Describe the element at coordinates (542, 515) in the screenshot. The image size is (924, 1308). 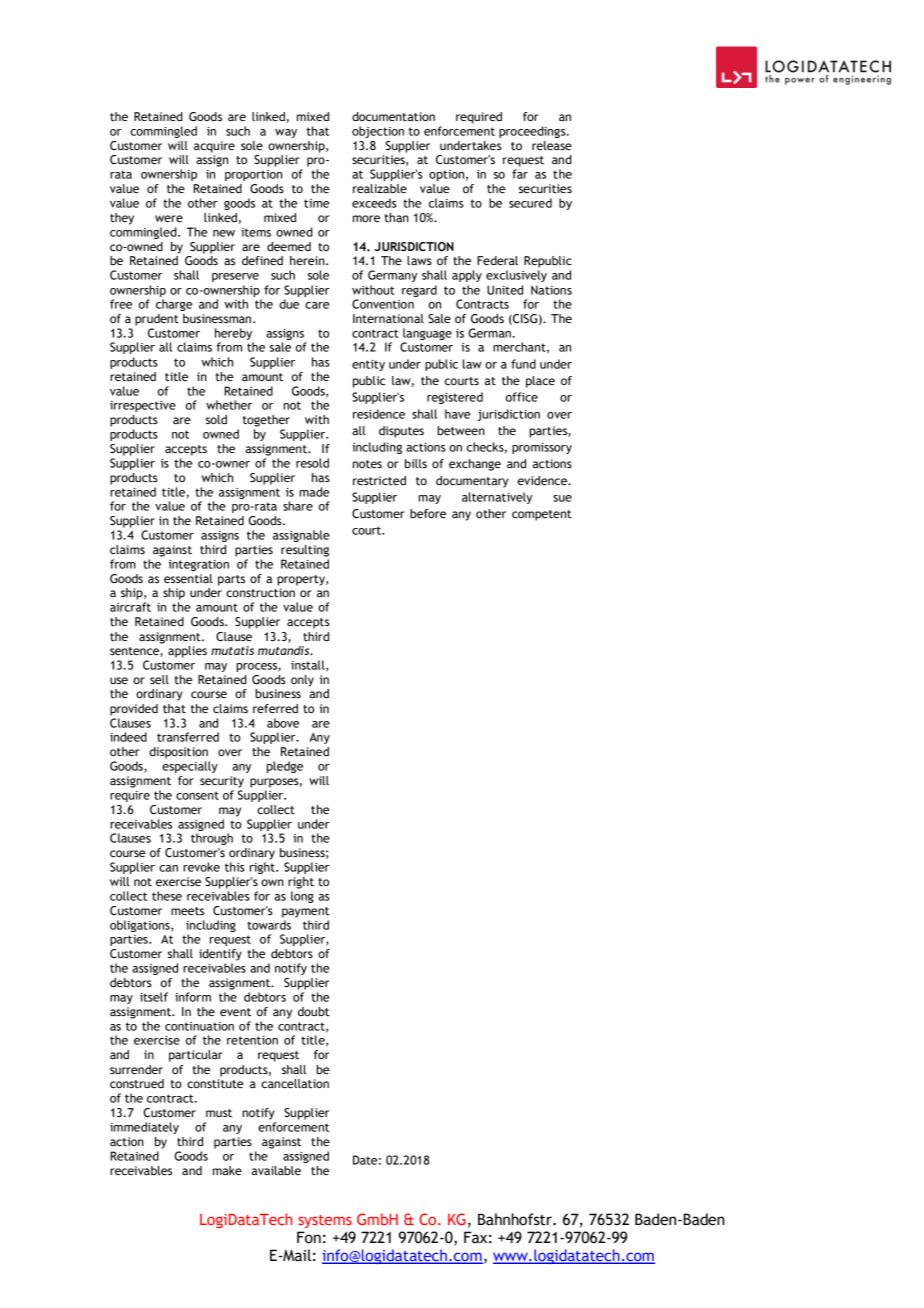
I see `competent` at that location.
